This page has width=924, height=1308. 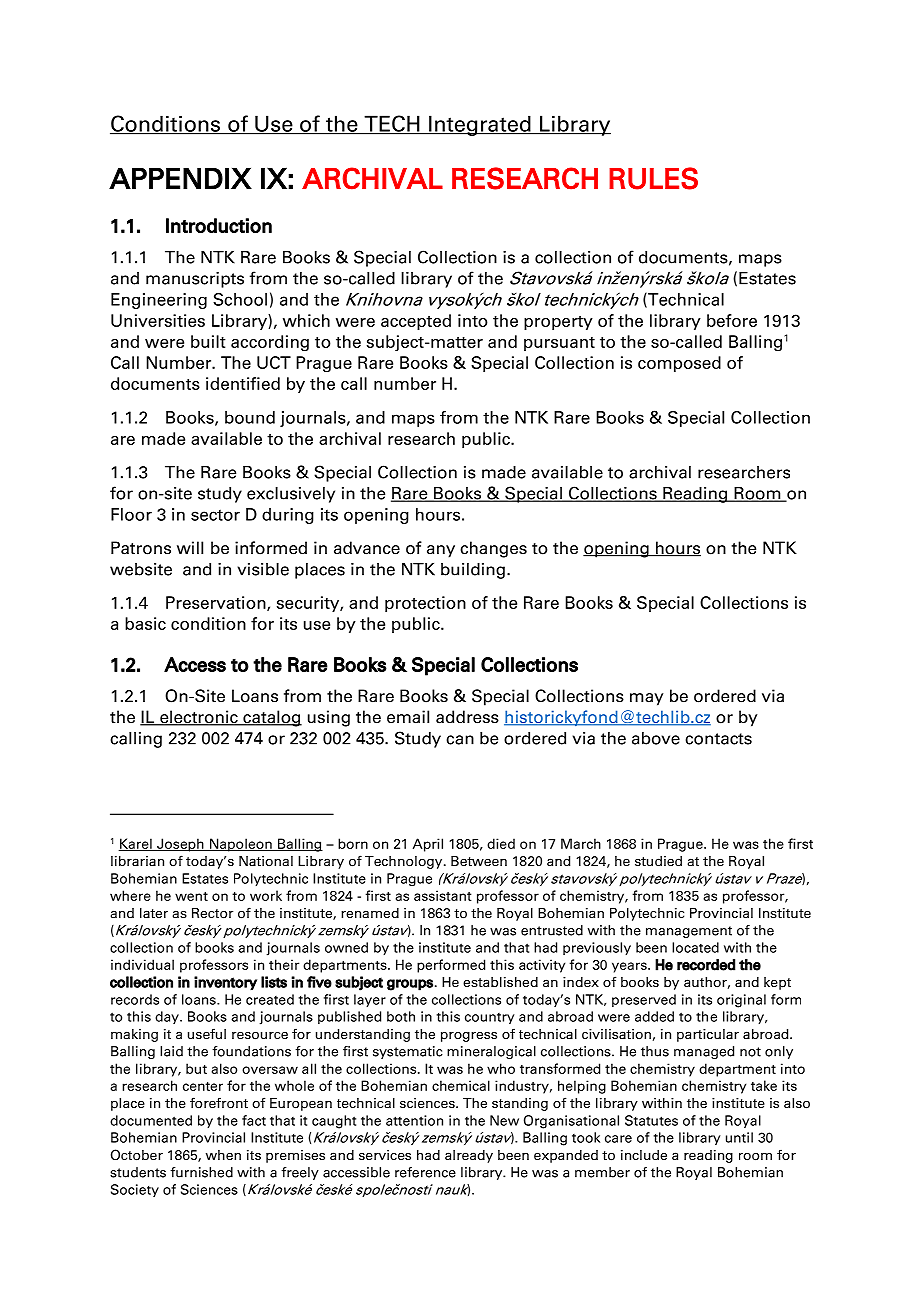 What do you see at coordinates (212, 913) in the page?
I see `Rector` at bounding box center [212, 913].
